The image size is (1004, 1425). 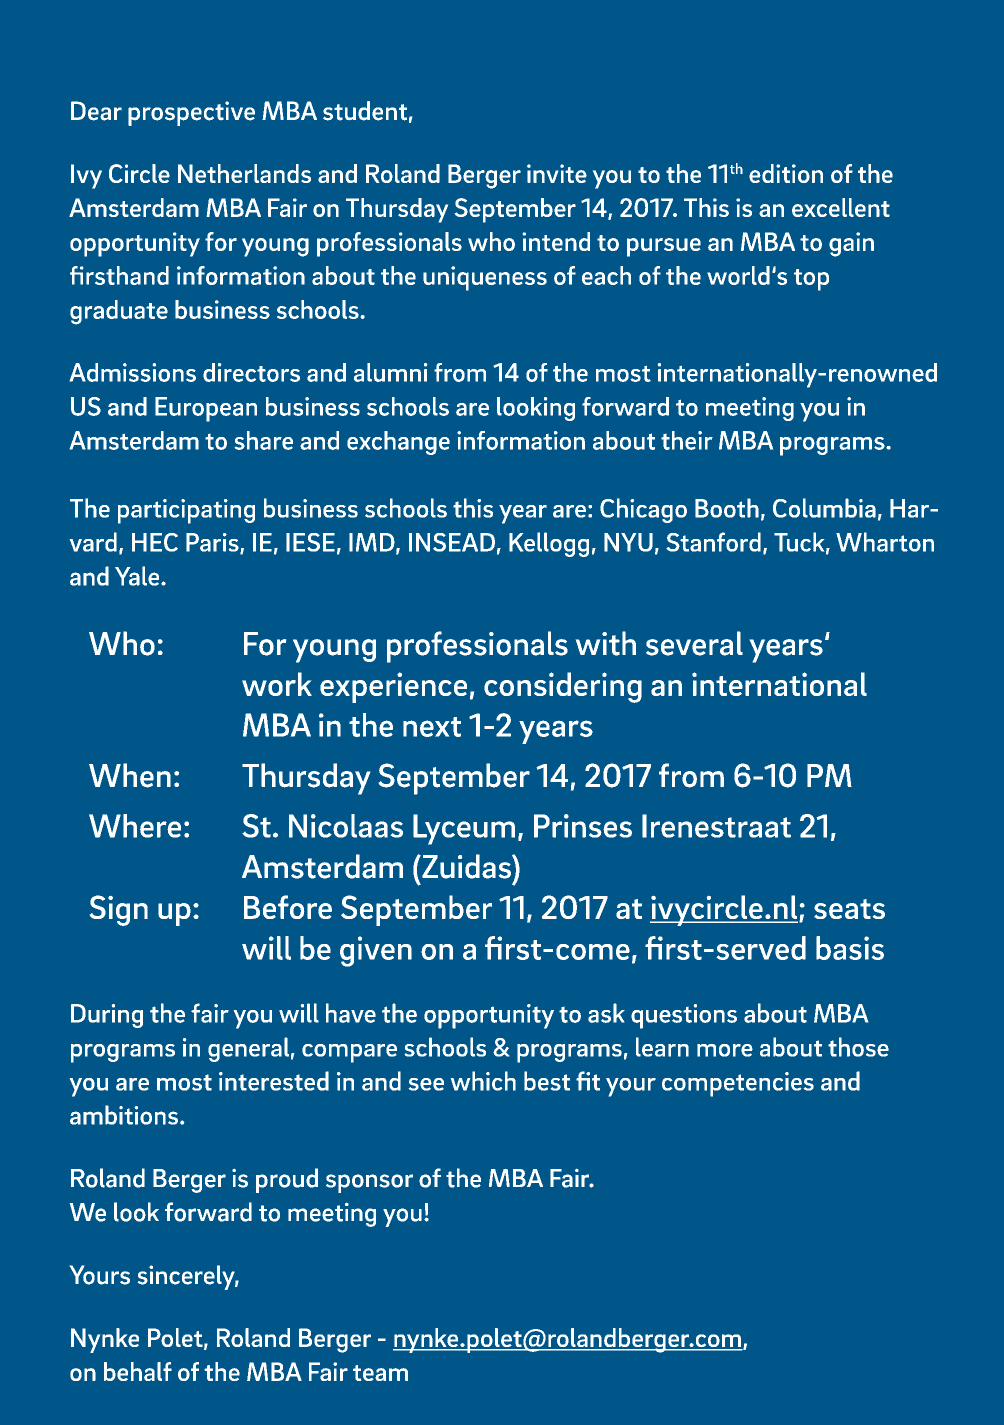 What do you see at coordinates (107, 1016) in the document?
I see `During` at bounding box center [107, 1016].
